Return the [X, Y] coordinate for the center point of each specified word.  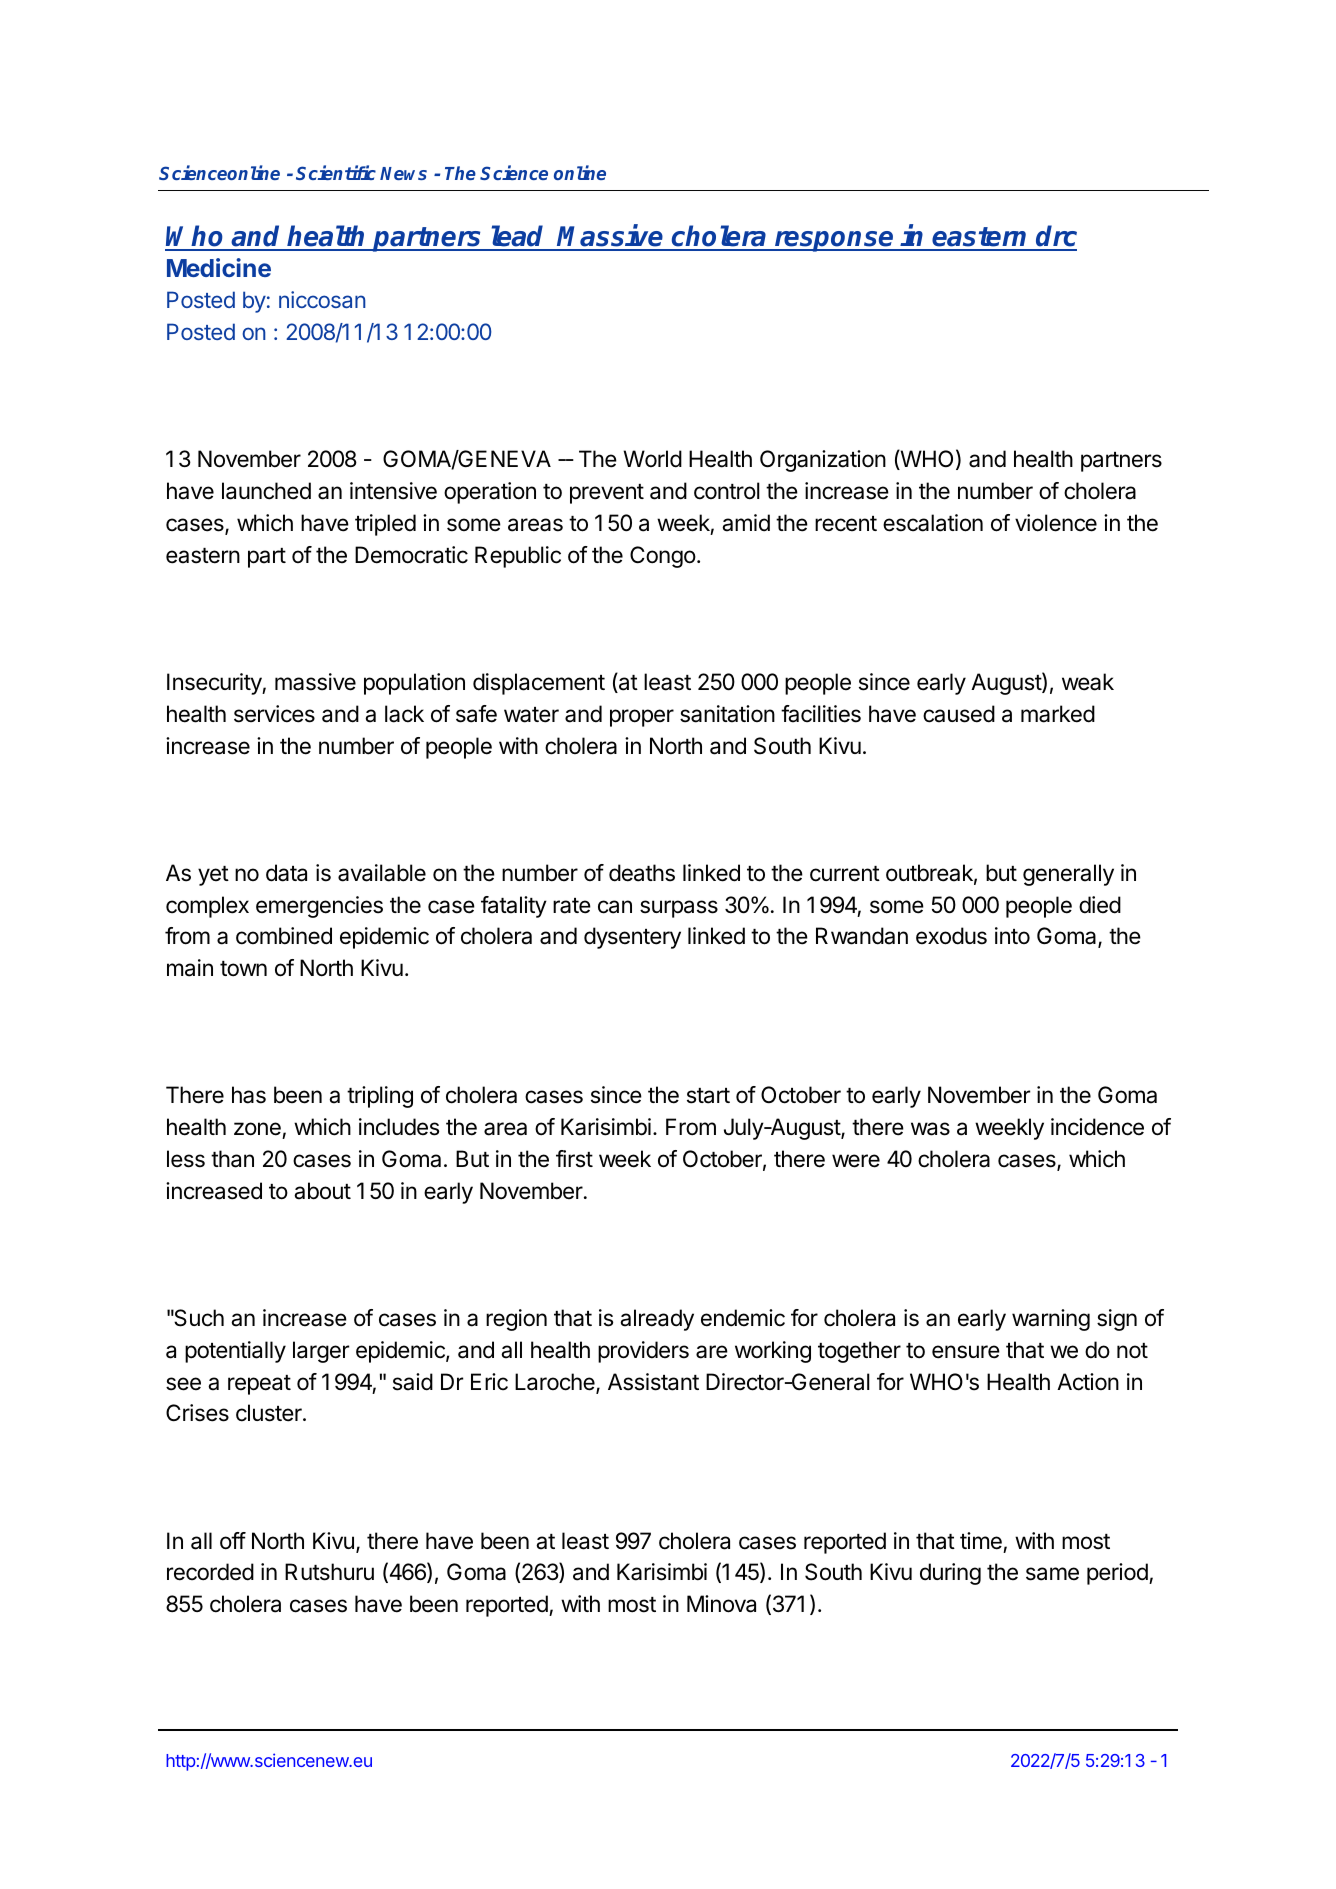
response [834, 241]
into [1012, 935]
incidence [1097, 1127]
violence [1056, 523]
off [233, 1541]
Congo [663, 557]
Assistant [653, 1382]
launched [266, 491]
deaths [642, 873]
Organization [823, 461]
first [574, 1159]
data [286, 873]
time [981, 1541]
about [322, 1191]
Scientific [336, 172]
